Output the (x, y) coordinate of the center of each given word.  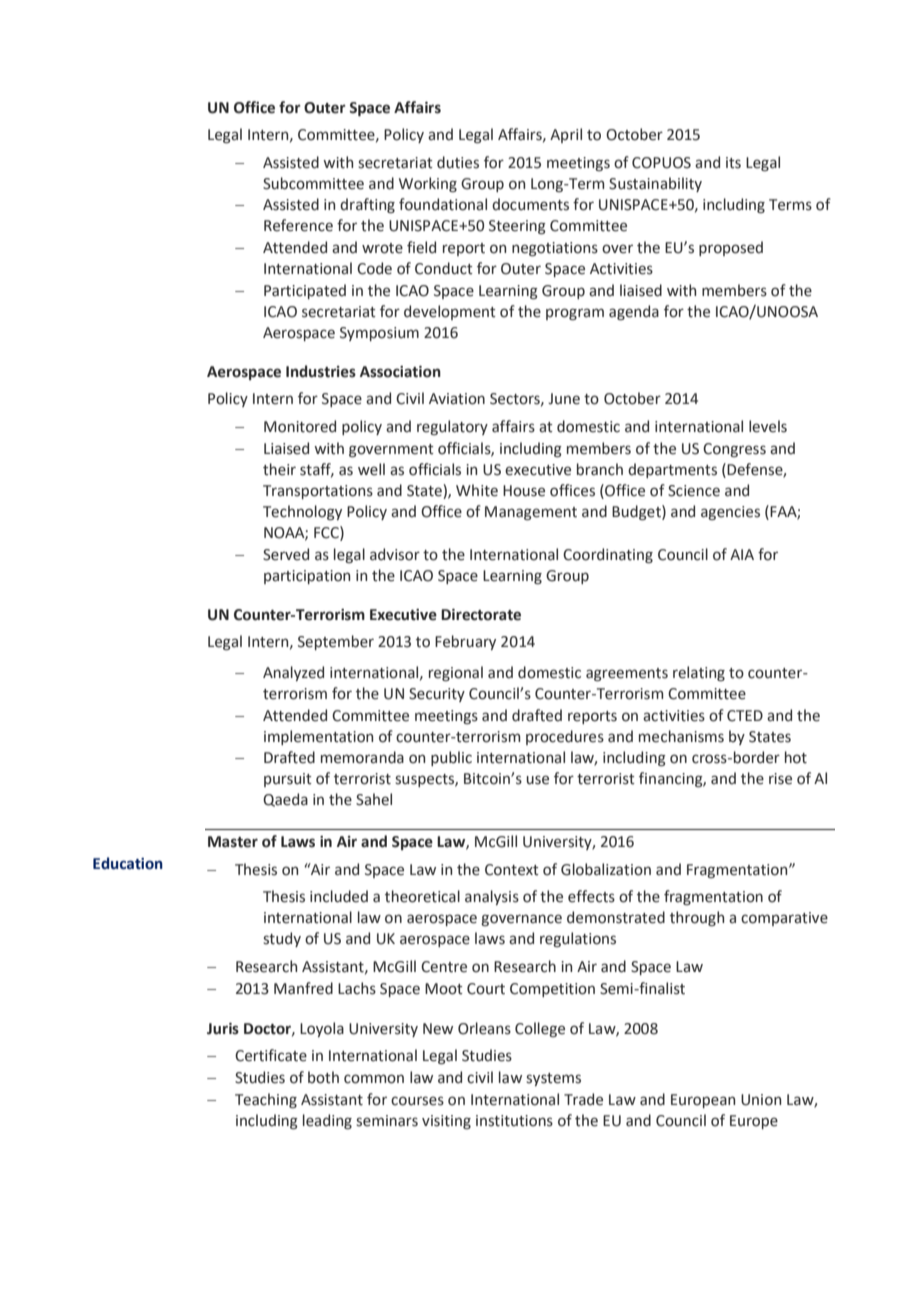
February (465, 642)
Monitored (300, 426)
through (697, 918)
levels (768, 426)
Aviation (457, 399)
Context (512, 870)
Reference (298, 225)
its (733, 163)
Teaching (266, 1100)
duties (458, 162)
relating (699, 673)
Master (233, 842)
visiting (446, 1122)
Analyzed (293, 673)
